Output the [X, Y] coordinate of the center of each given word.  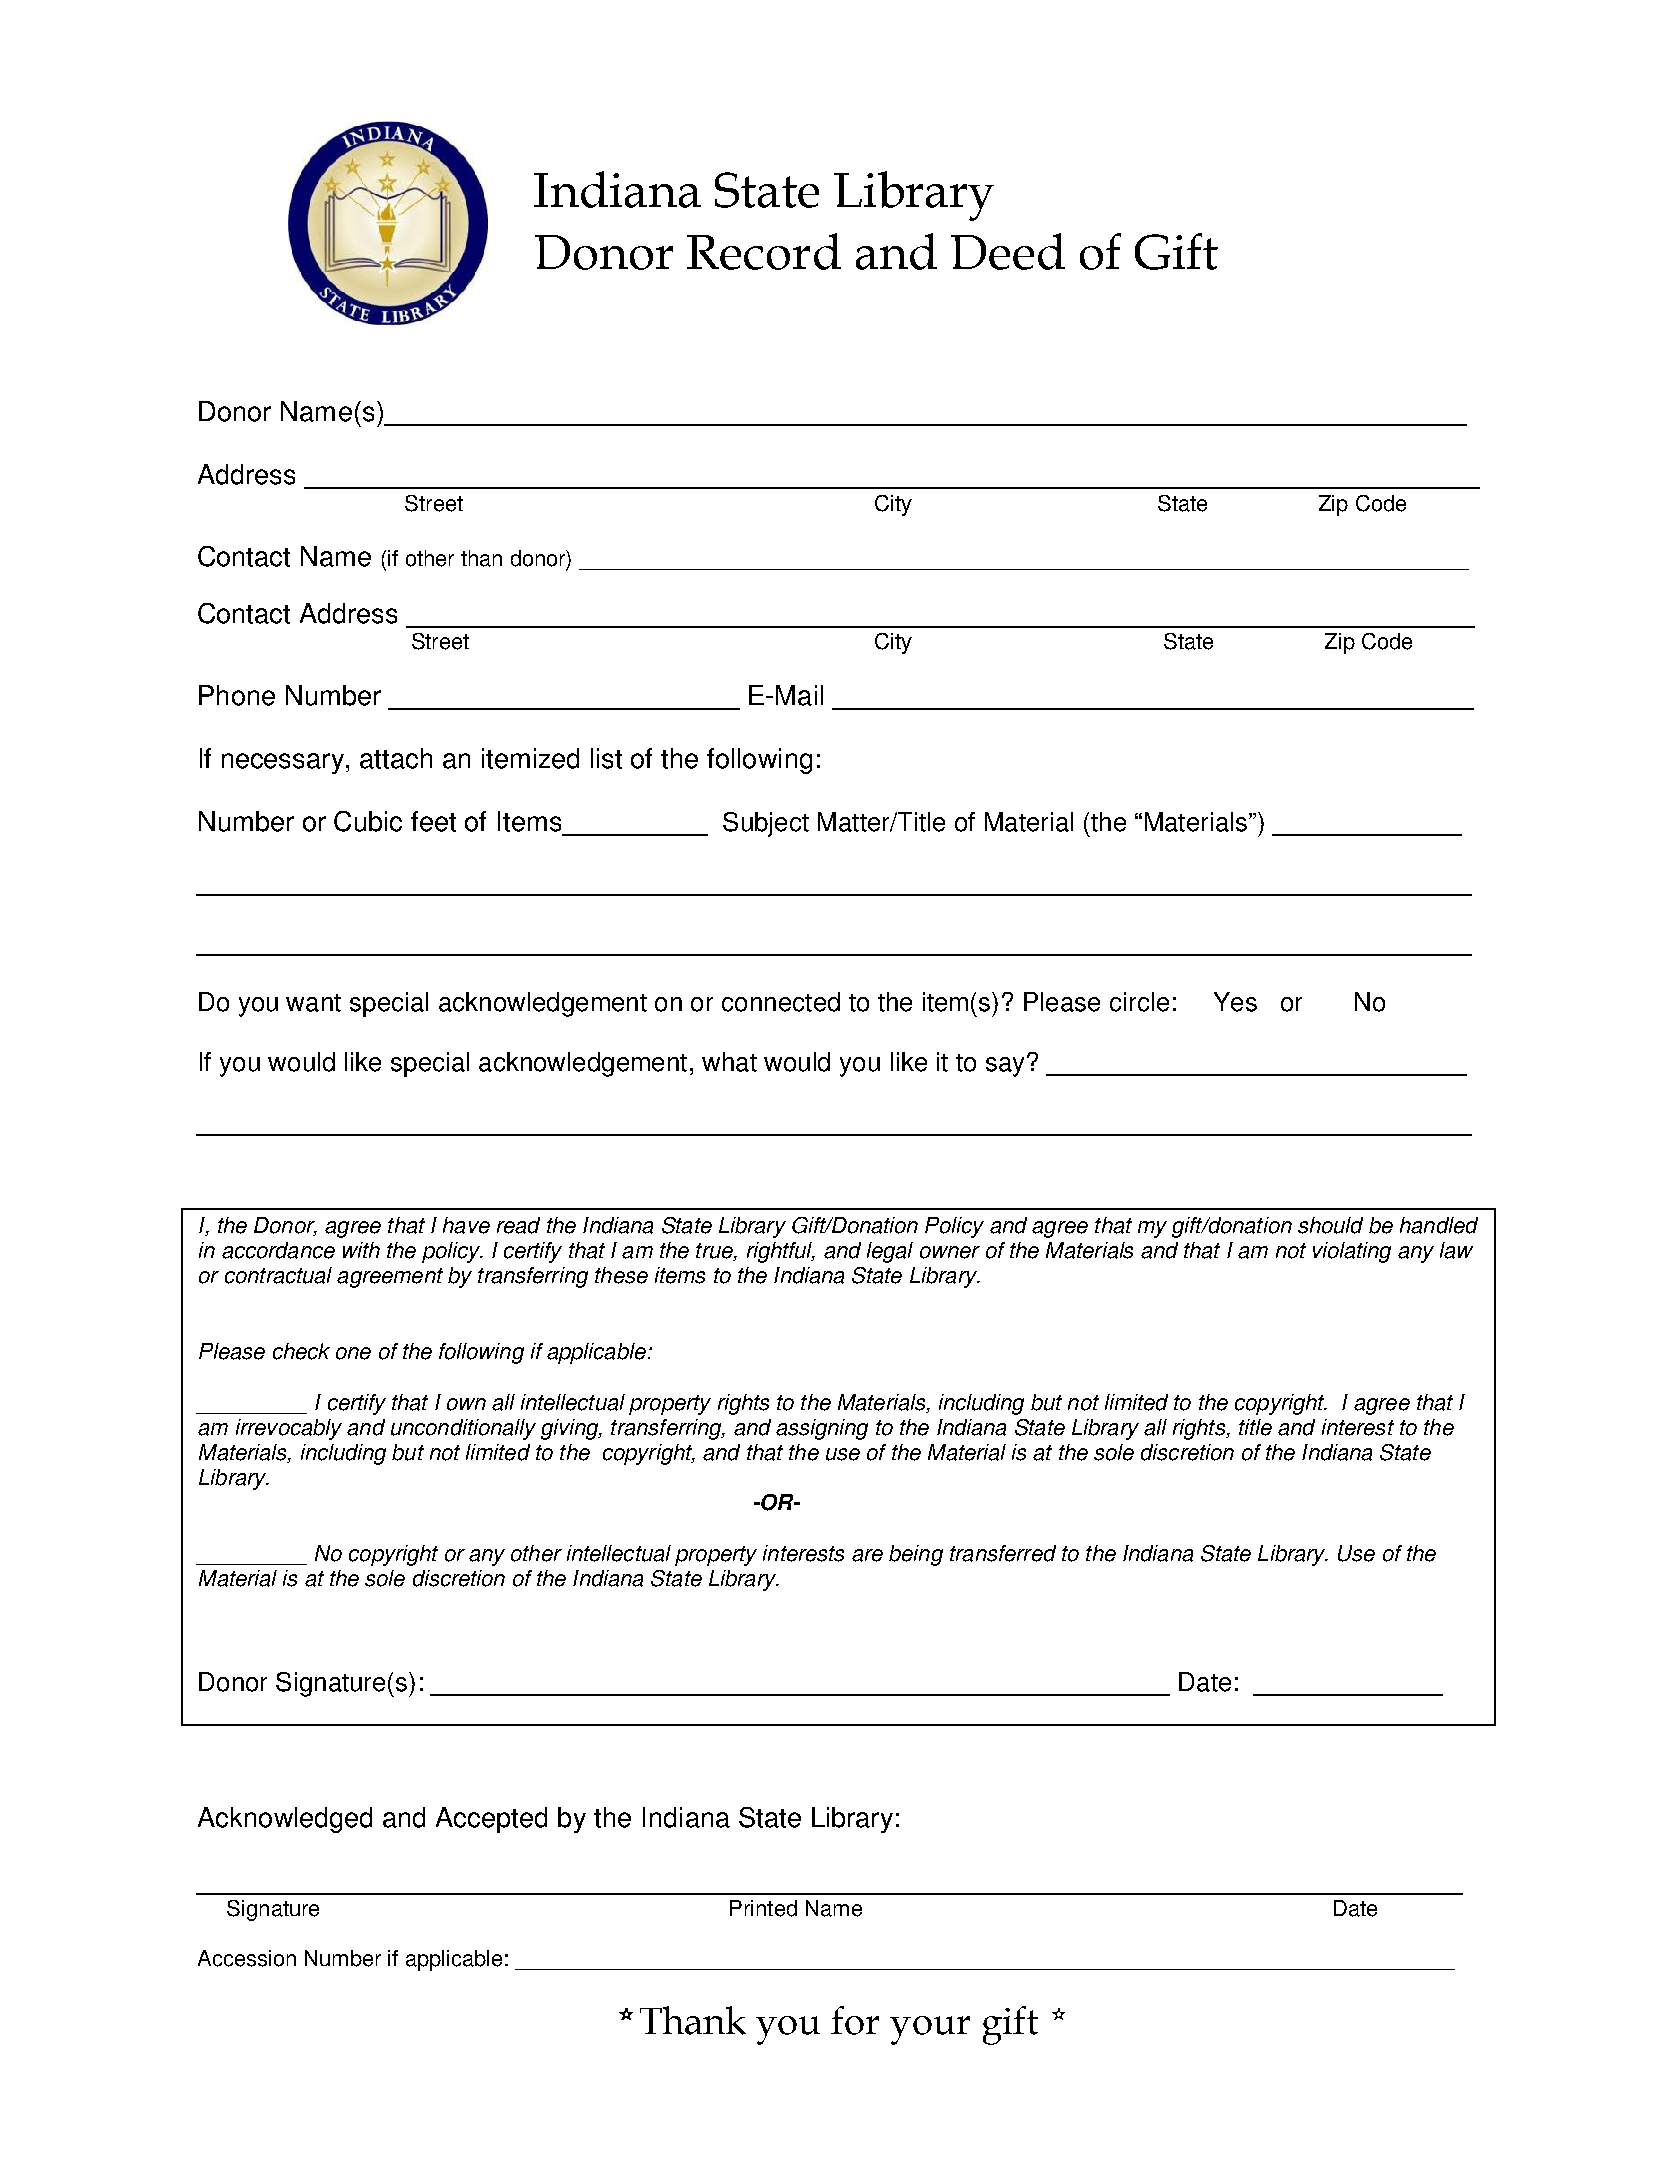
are [867, 1555]
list [606, 758]
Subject [766, 824]
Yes [1235, 1002]
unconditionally [463, 1429]
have [466, 1225]
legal [890, 1252]
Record [764, 251]
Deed [1008, 251]
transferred [1003, 1553]
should [1330, 1225]
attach [396, 758]
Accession [247, 1958]
